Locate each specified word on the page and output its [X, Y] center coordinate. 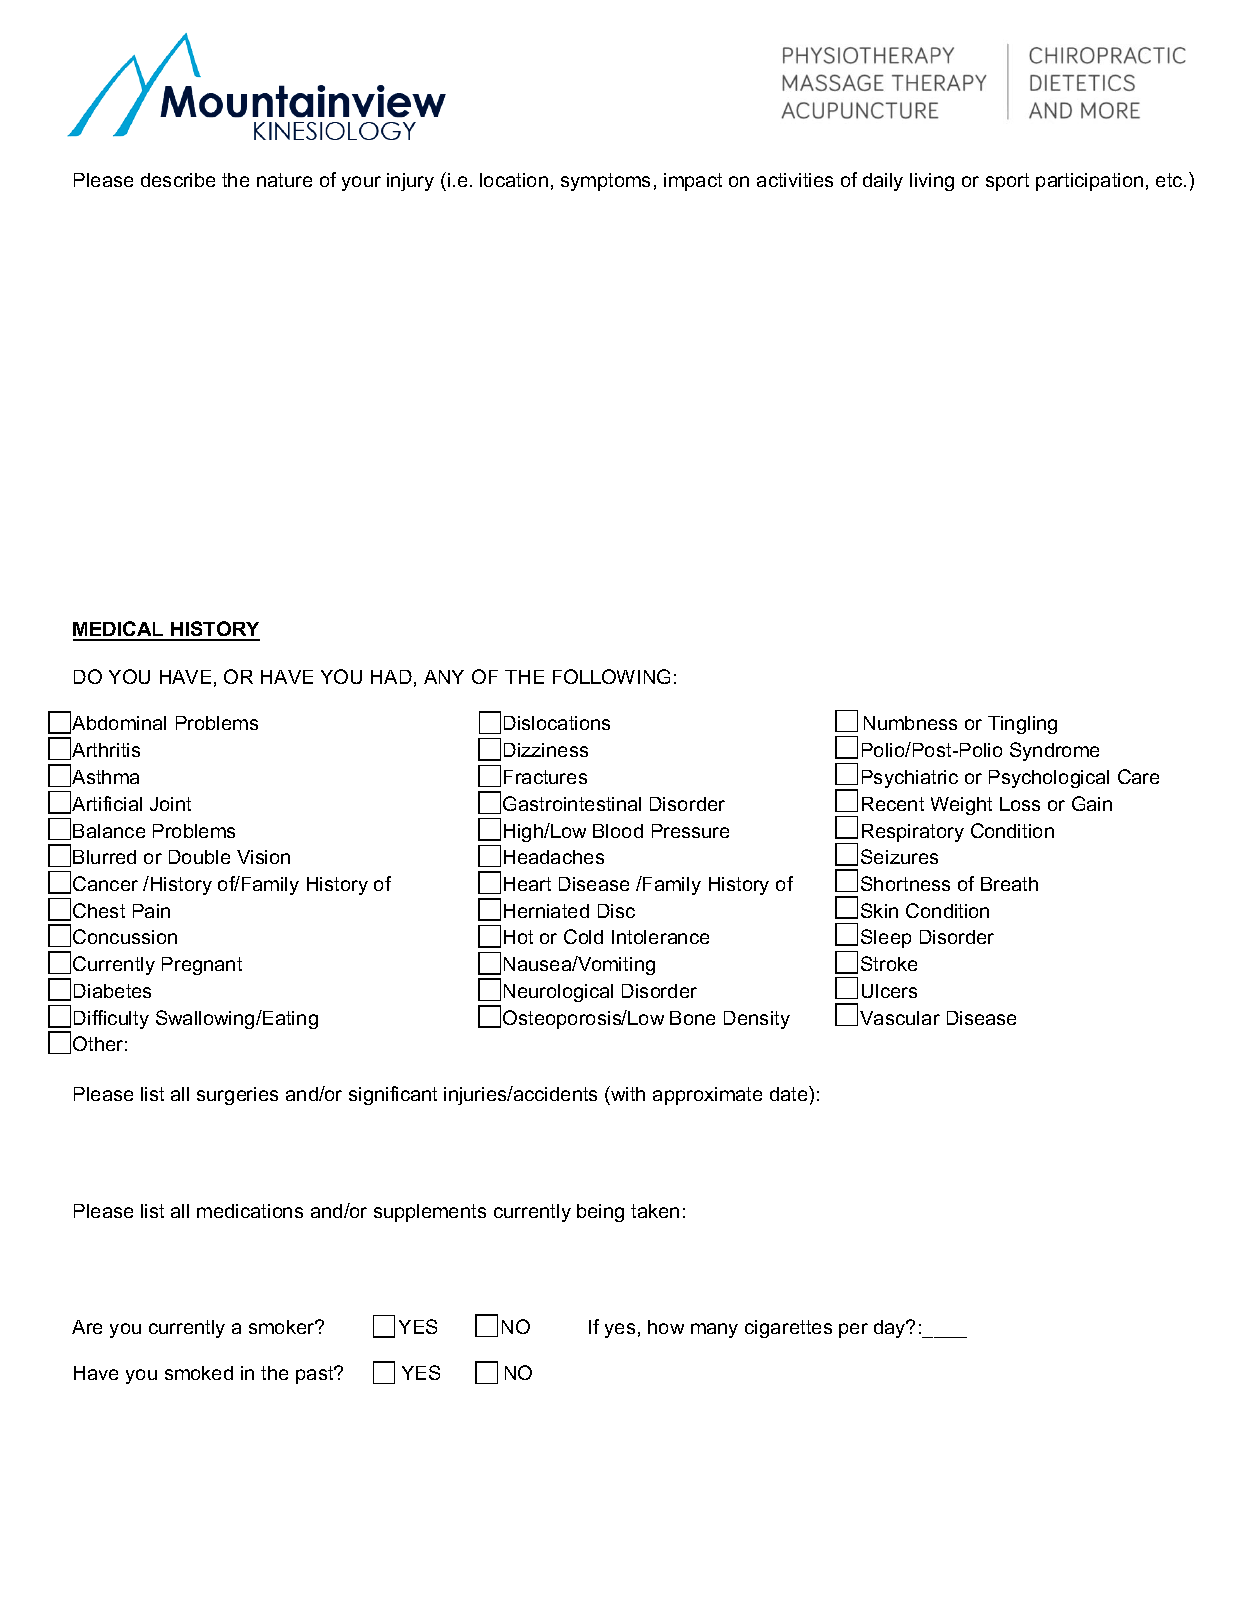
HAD [391, 677]
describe [178, 180]
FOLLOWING [611, 676]
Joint [170, 804]
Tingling [1022, 725]
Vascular [900, 1018]
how [666, 1327]
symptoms [605, 182]
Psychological [1049, 779]
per [853, 1330]
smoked [199, 1373]
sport [1007, 182]
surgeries [237, 1096]
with [627, 1093]
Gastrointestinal [572, 803]
